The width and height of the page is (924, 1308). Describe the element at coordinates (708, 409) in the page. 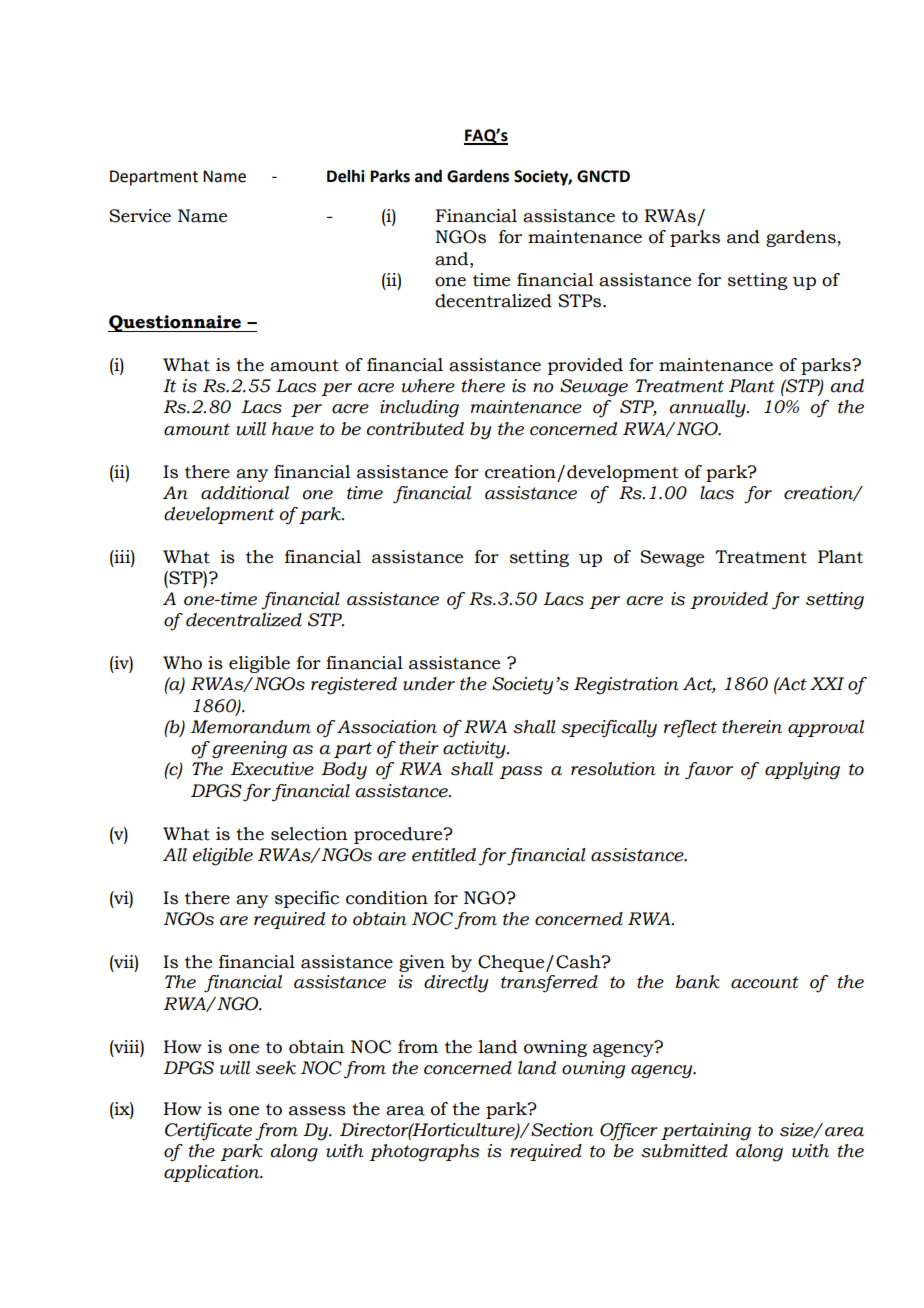

I see `annually` at that location.
